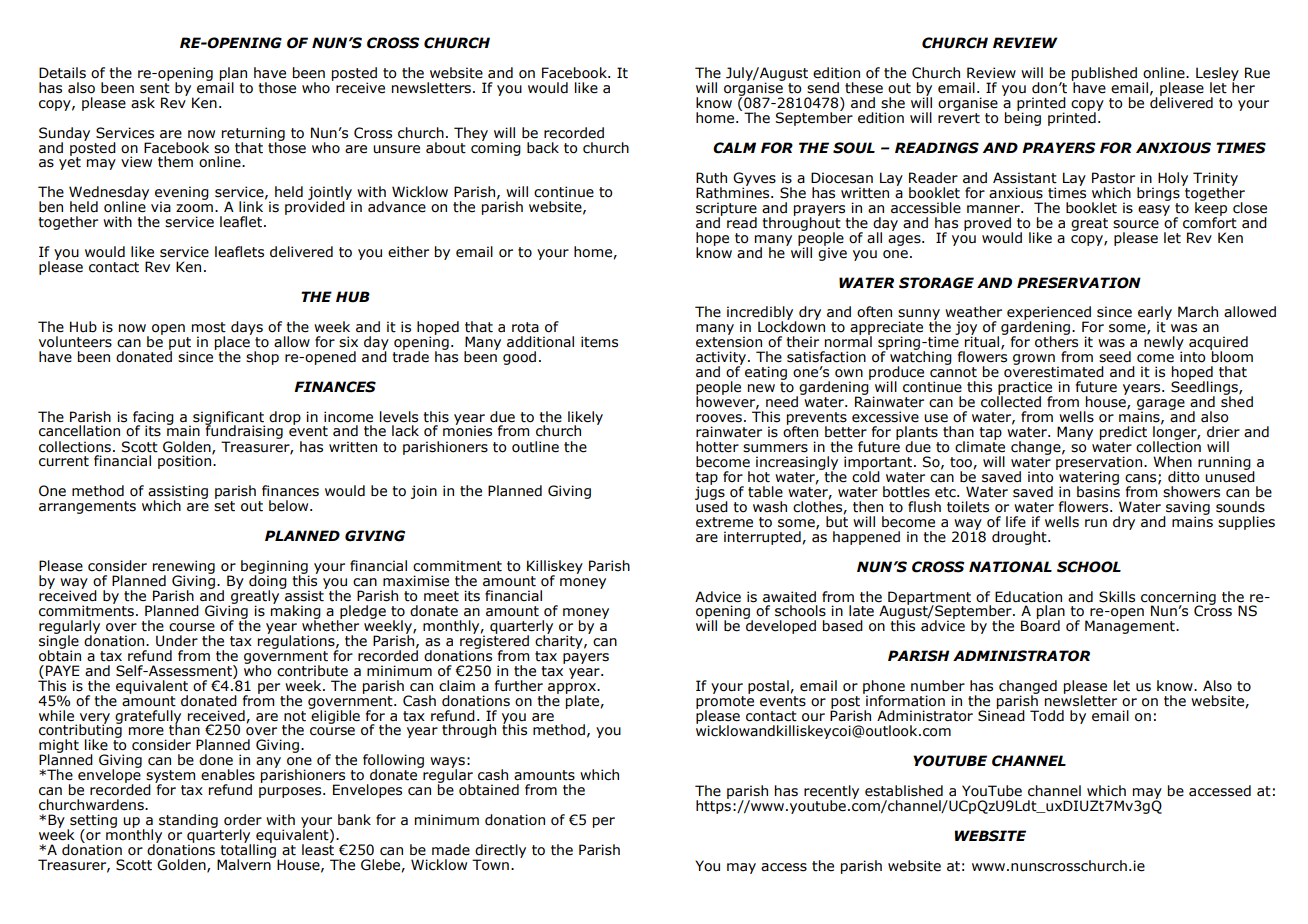 Image resolution: width=1308 pixels, height=924 pixels. What do you see at coordinates (229, 419) in the document?
I see `significant` at bounding box center [229, 419].
